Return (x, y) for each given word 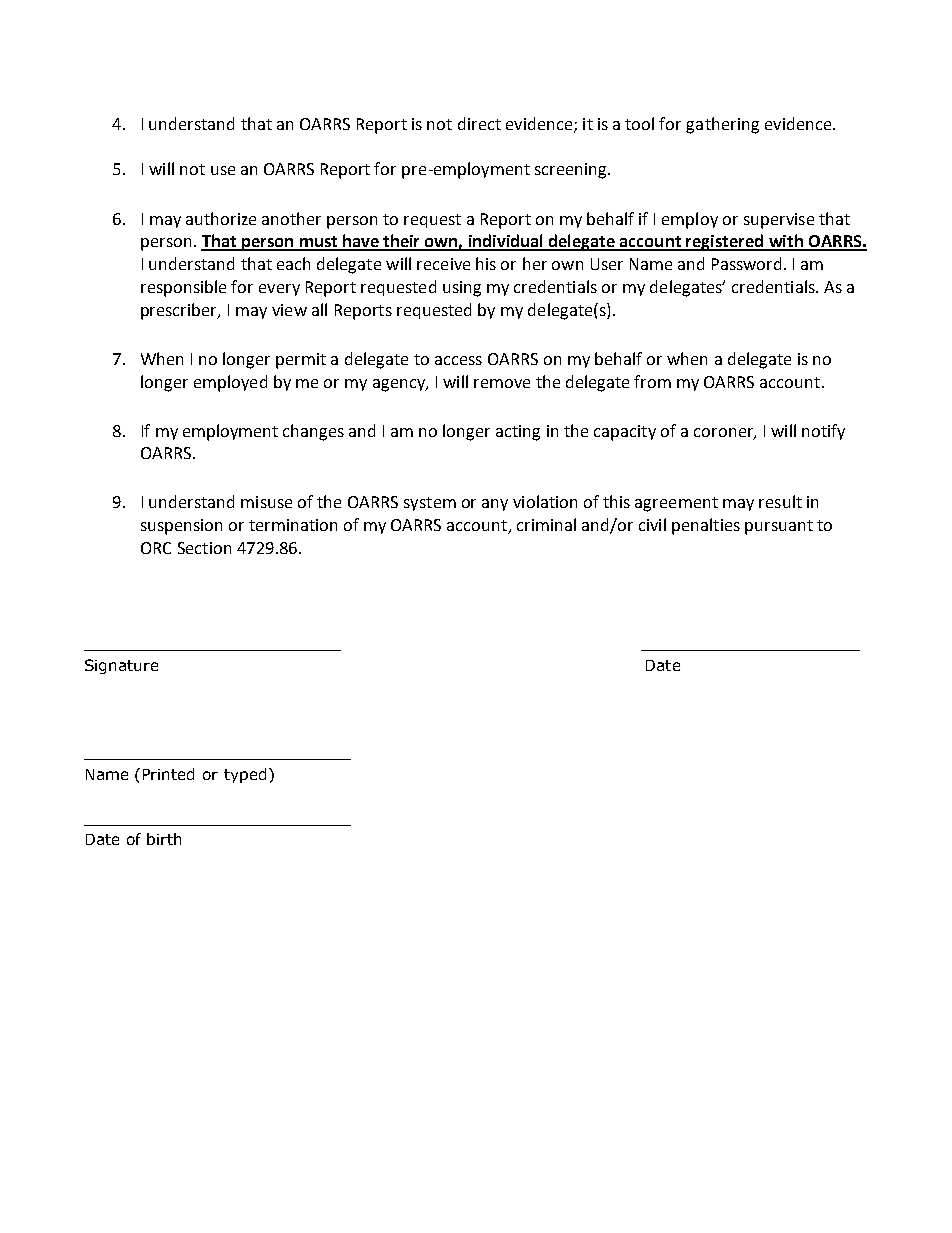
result (780, 501)
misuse (266, 502)
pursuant (779, 527)
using (462, 289)
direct (479, 123)
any (495, 505)
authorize (221, 218)
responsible (183, 288)
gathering (722, 125)
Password (746, 263)
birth (164, 839)
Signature (121, 666)
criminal (546, 524)
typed (245, 775)
